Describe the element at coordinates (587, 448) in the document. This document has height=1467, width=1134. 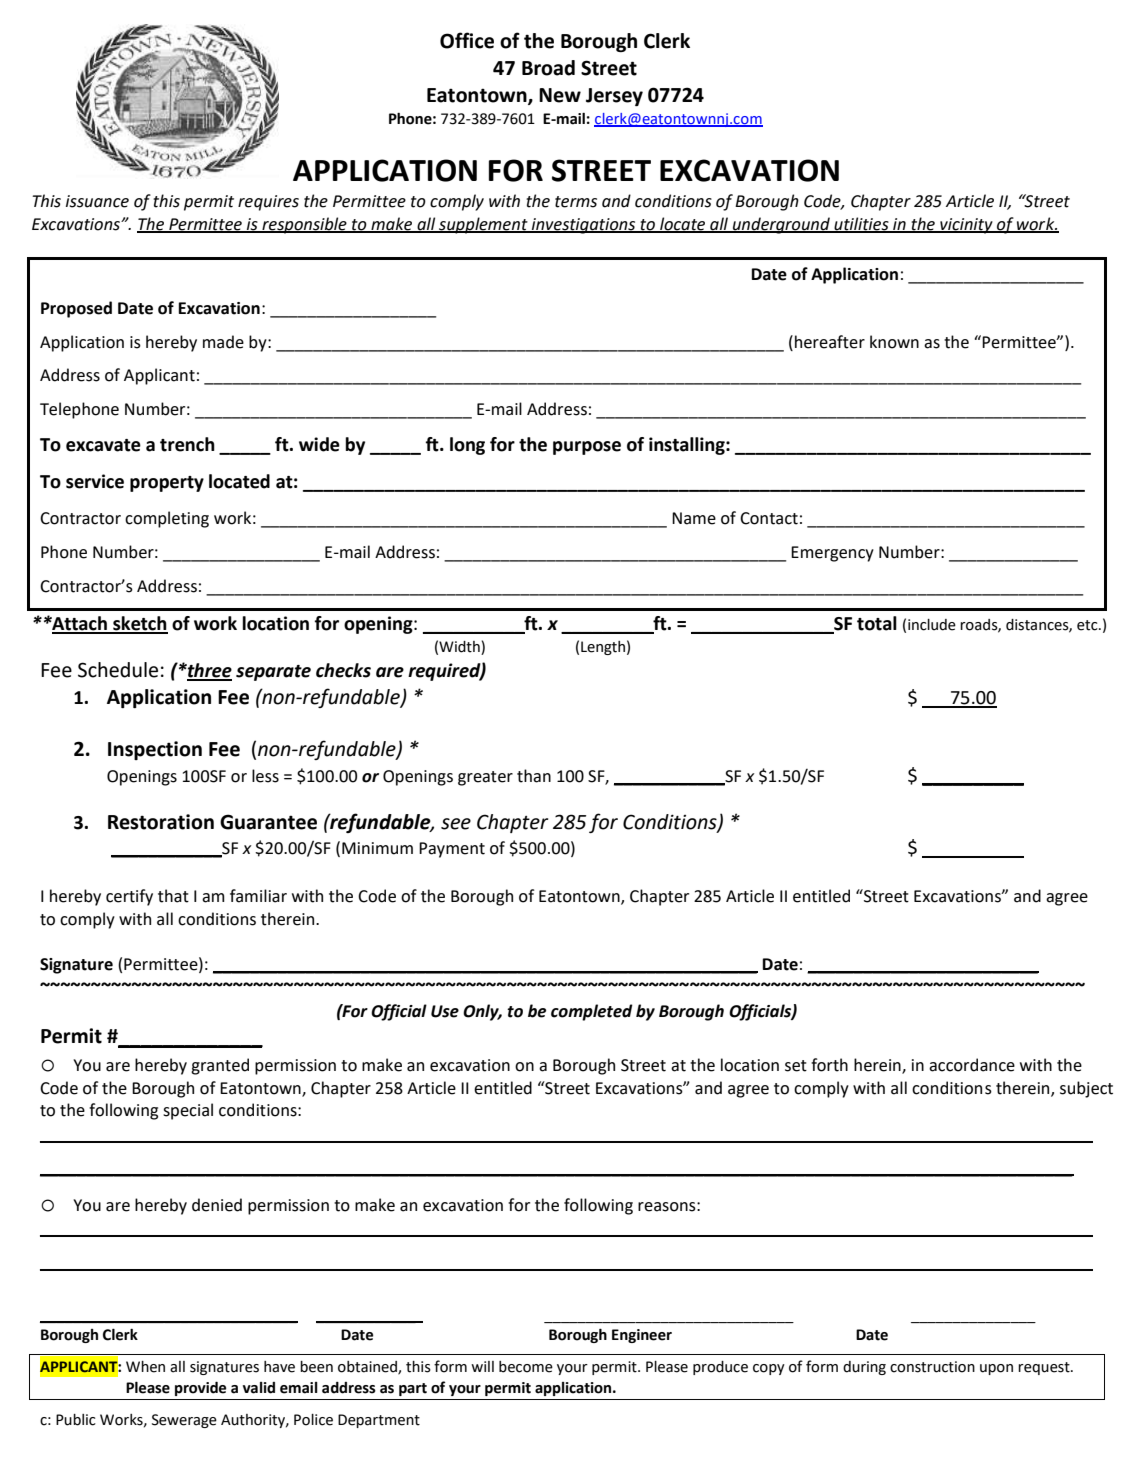
I see `purpose` at that location.
